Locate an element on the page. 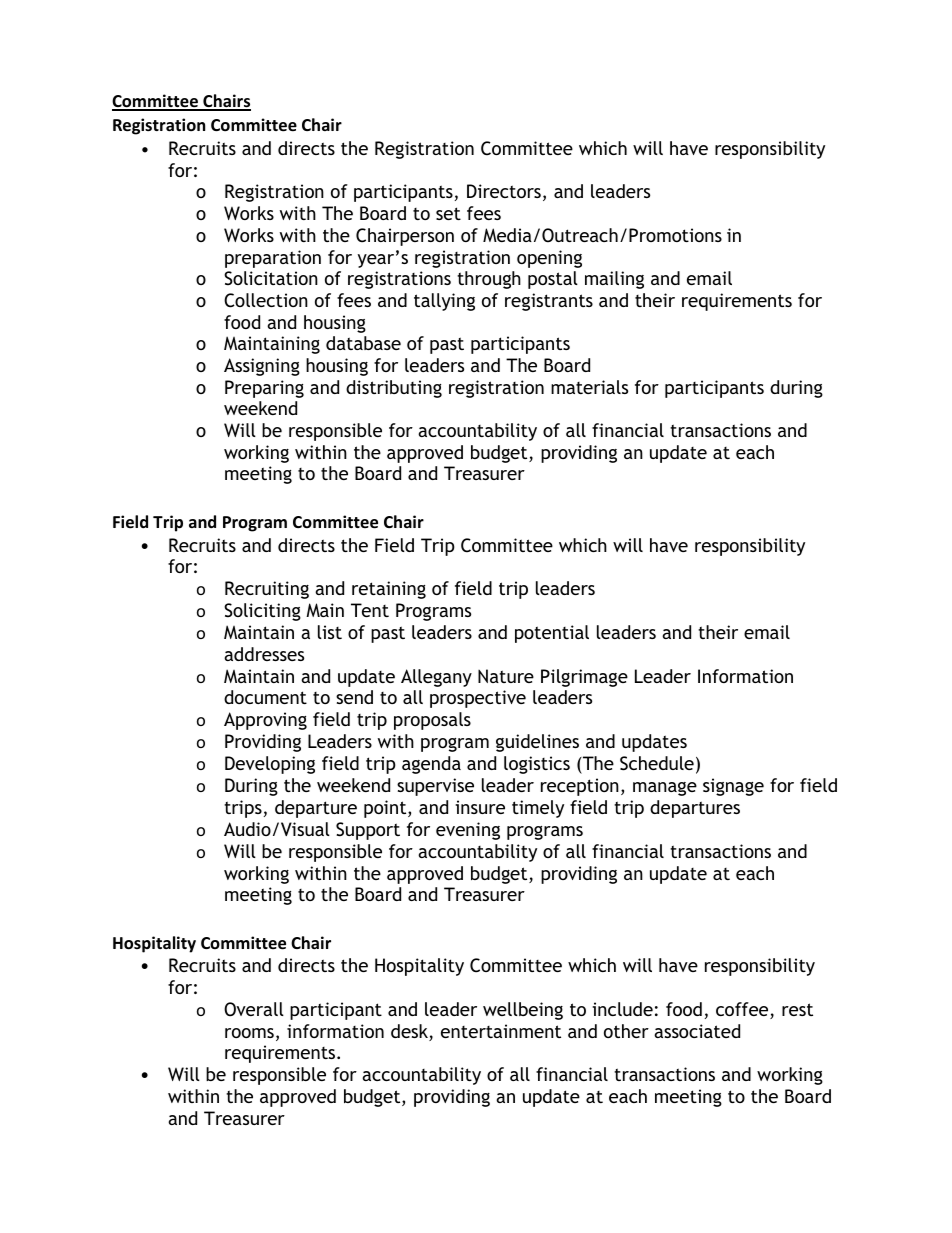 This document has height=1233, width=952. Overall is located at coordinates (254, 1009).
